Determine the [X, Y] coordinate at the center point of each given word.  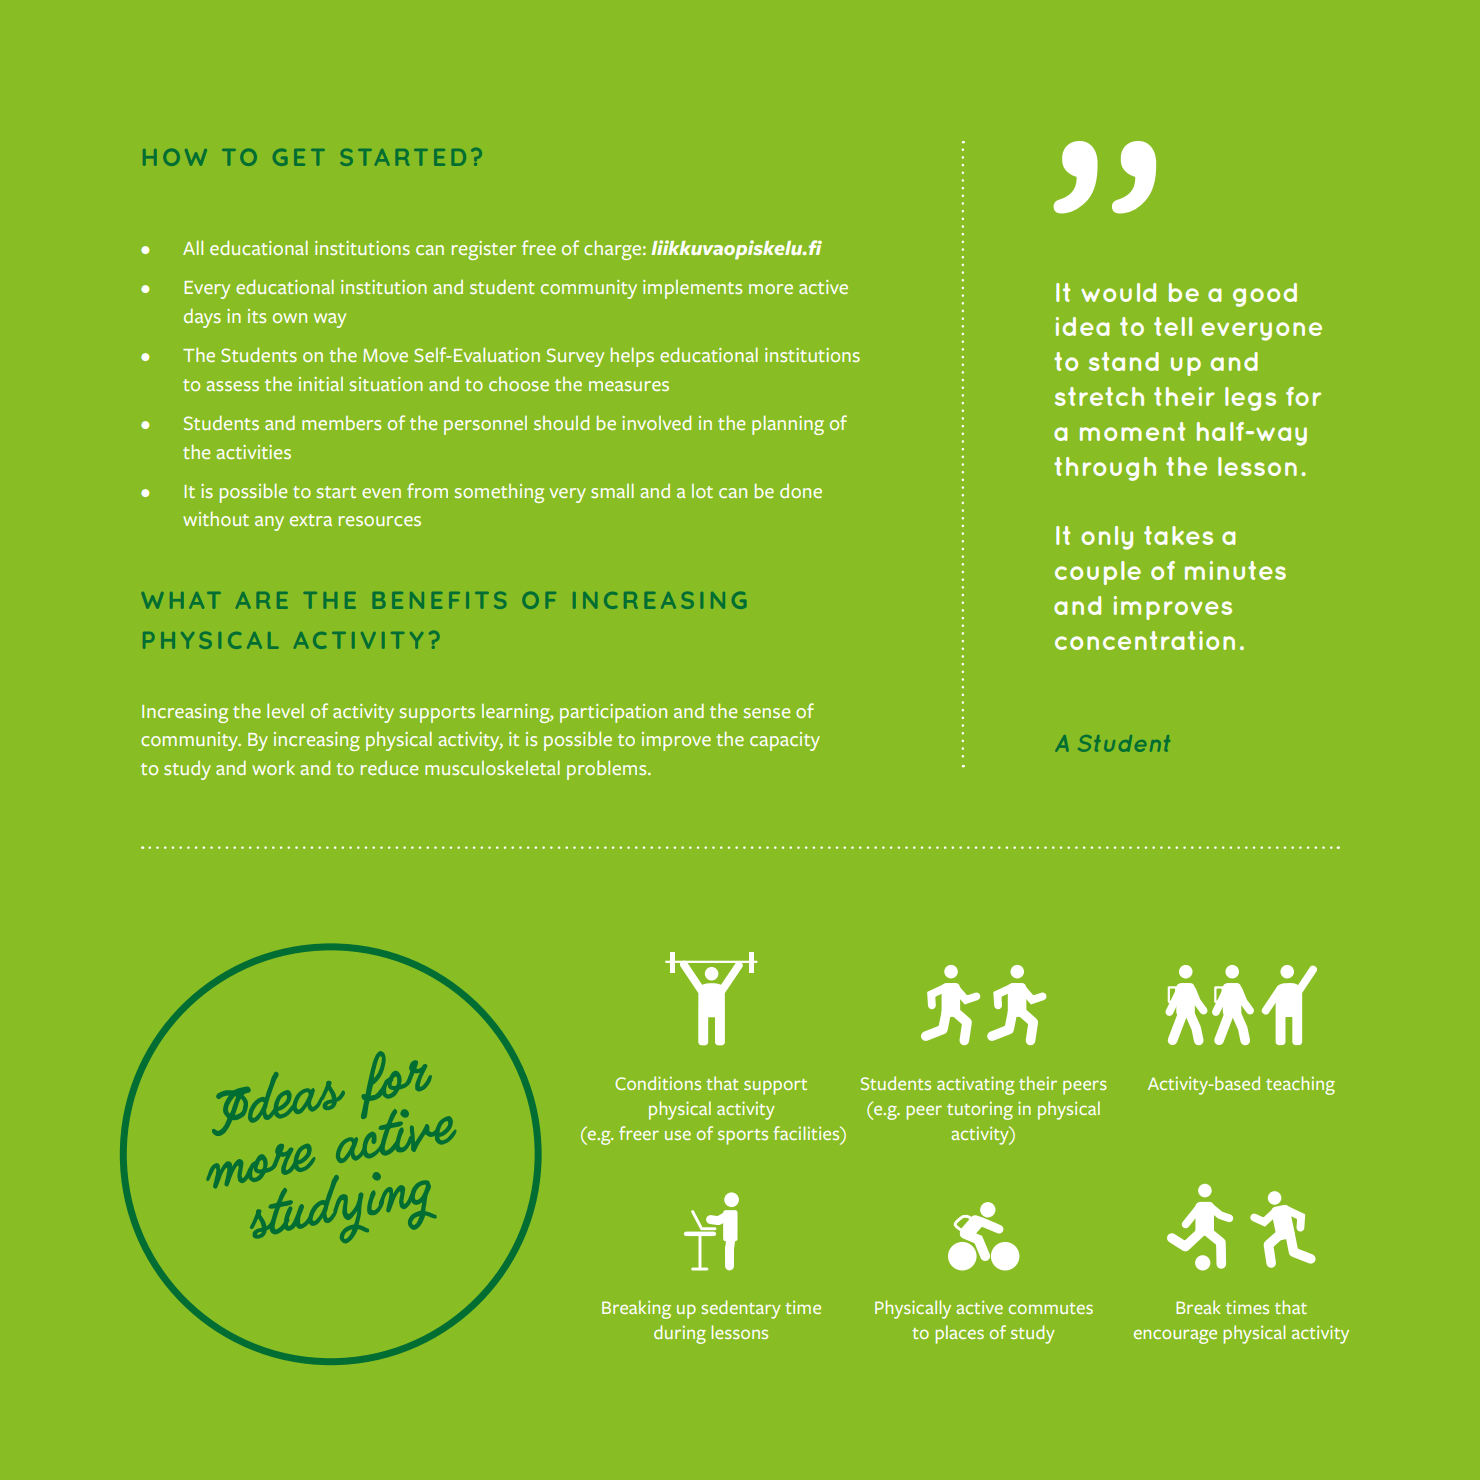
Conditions [658, 1083]
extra [311, 520]
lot [702, 491]
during [680, 1334]
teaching [1300, 1085]
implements [692, 289]
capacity [785, 741]
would [1118, 292]
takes [1178, 535]
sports [743, 1137]
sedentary [741, 1309]
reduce [389, 767]
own [290, 318]
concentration [1145, 640]
